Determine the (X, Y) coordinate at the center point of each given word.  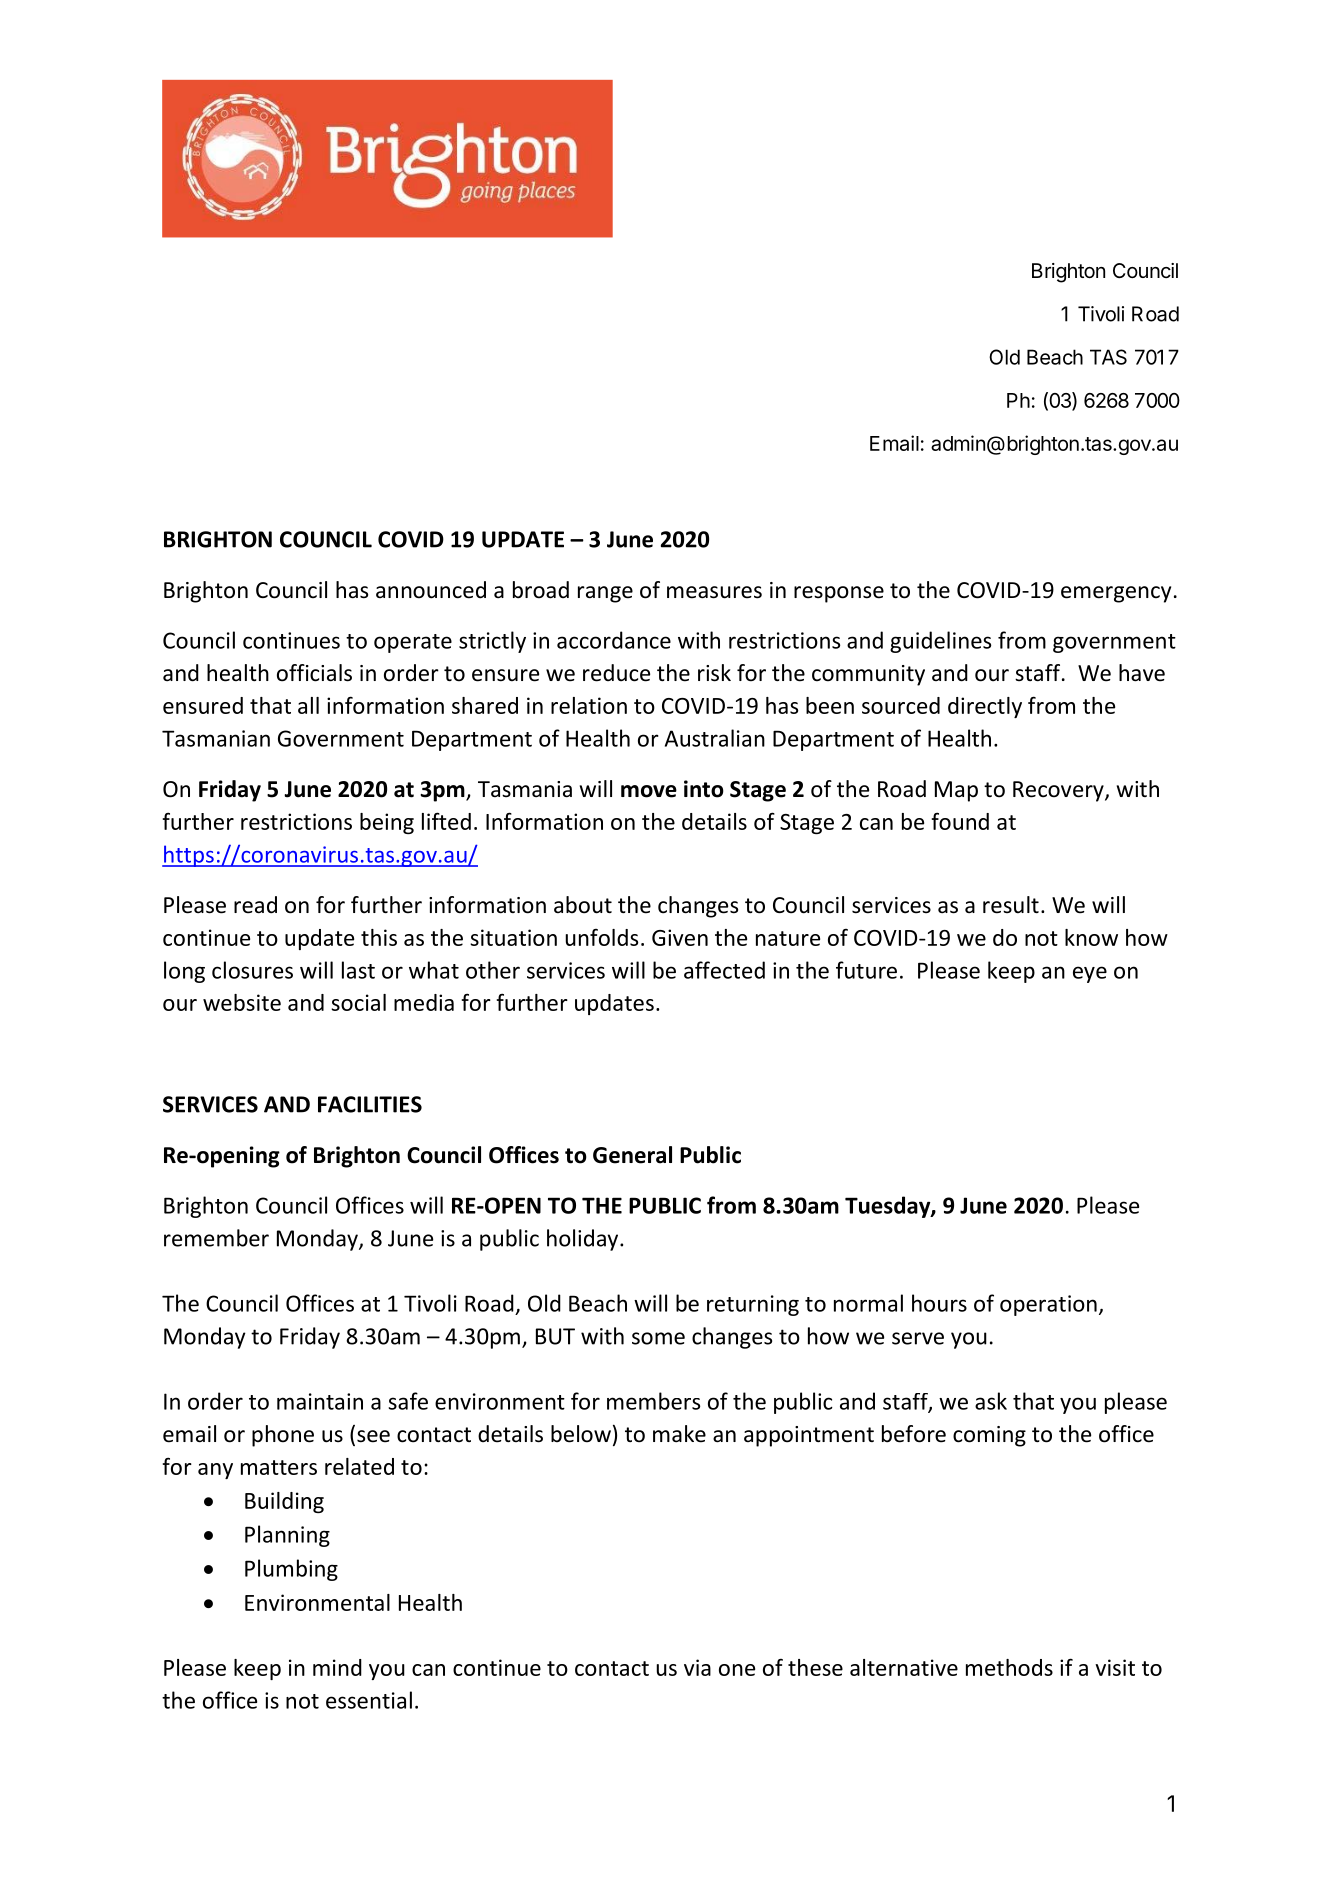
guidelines (940, 642)
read (255, 905)
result (1011, 905)
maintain (320, 1401)
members (653, 1401)
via (697, 1667)
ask (991, 1401)
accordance (614, 640)
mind (337, 1667)
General (632, 1155)
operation (1048, 1305)
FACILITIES (370, 1104)
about (583, 905)
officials (314, 673)
